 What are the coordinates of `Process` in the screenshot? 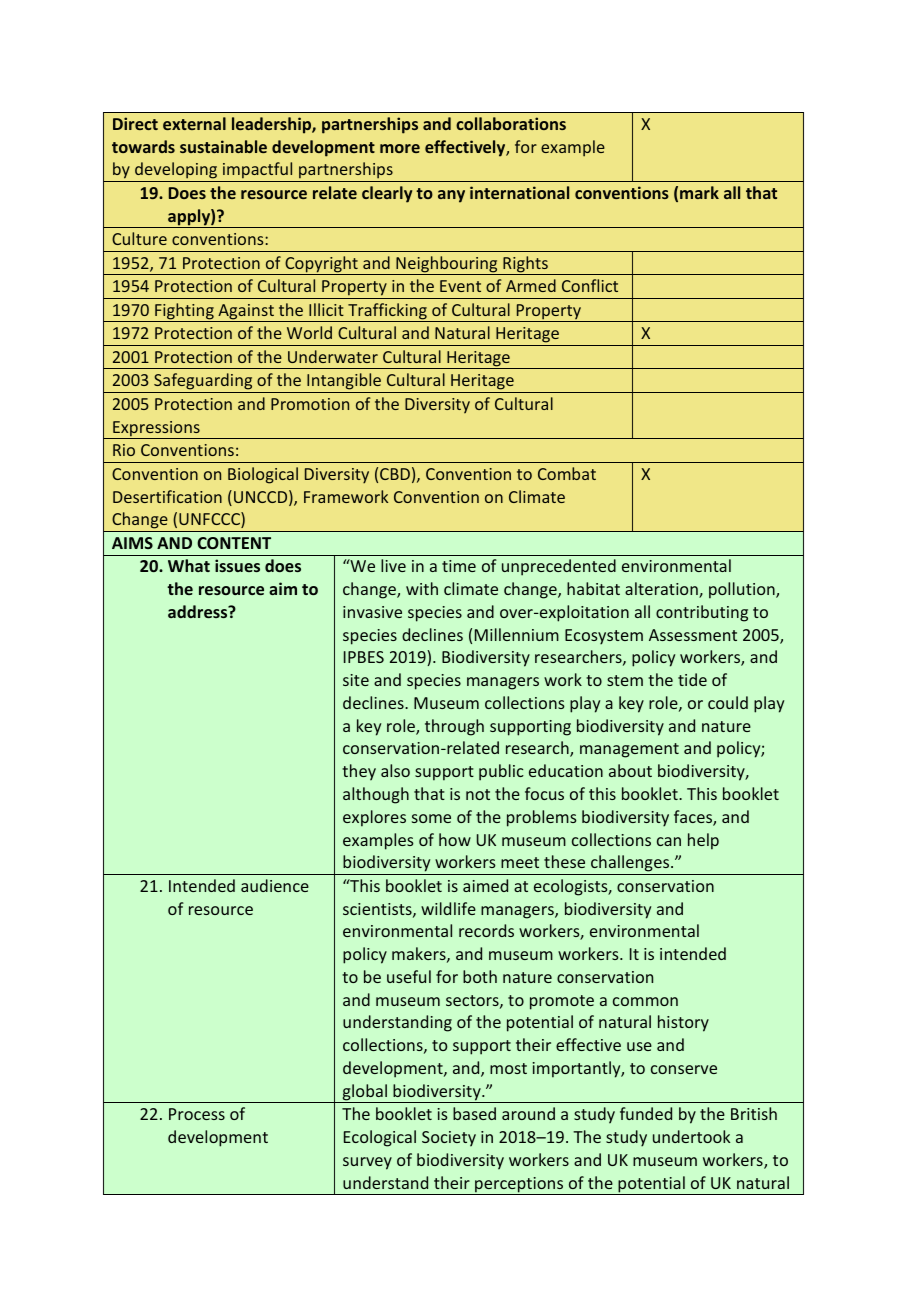 It's located at (197, 1114).
